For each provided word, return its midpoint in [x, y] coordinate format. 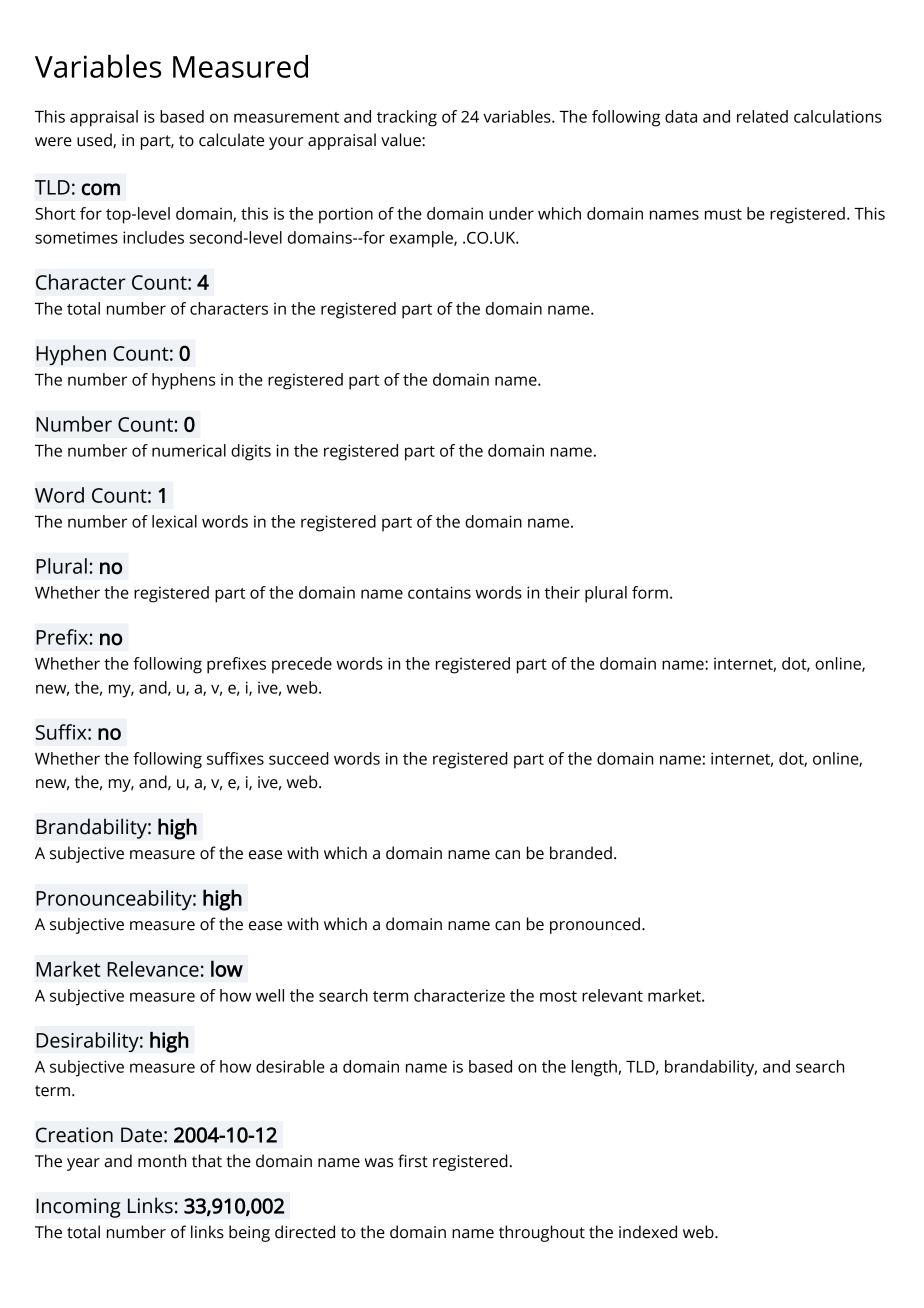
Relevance [153, 969]
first [413, 1161]
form [650, 592]
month [162, 1161]
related [762, 116]
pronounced [595, 925]
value [402, 140]
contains [439, 592]
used [95, 140]
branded [581, 853]
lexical [174, 521]
